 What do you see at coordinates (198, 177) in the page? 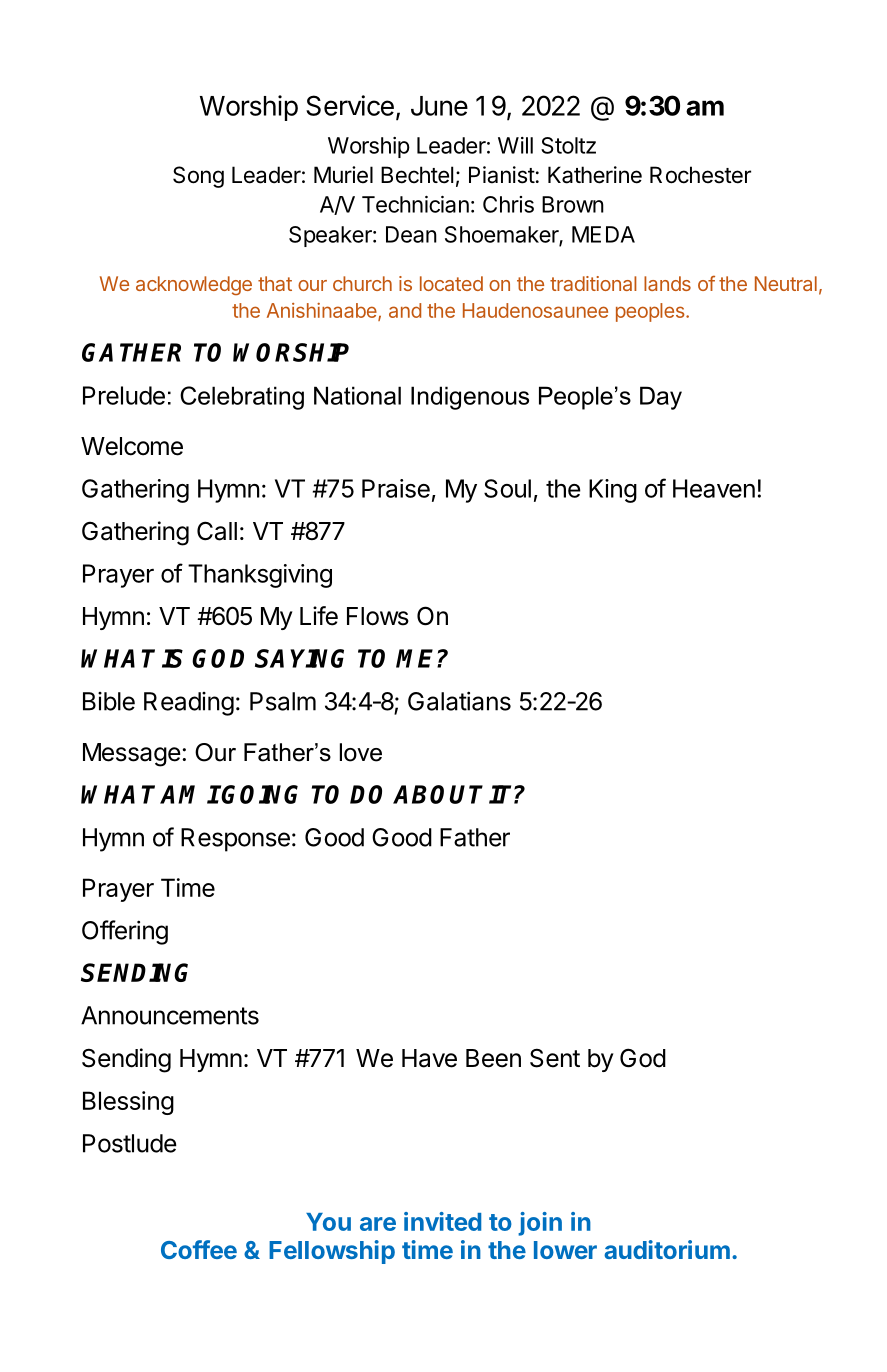
I see `Song` at bounding box center [198, 177].
